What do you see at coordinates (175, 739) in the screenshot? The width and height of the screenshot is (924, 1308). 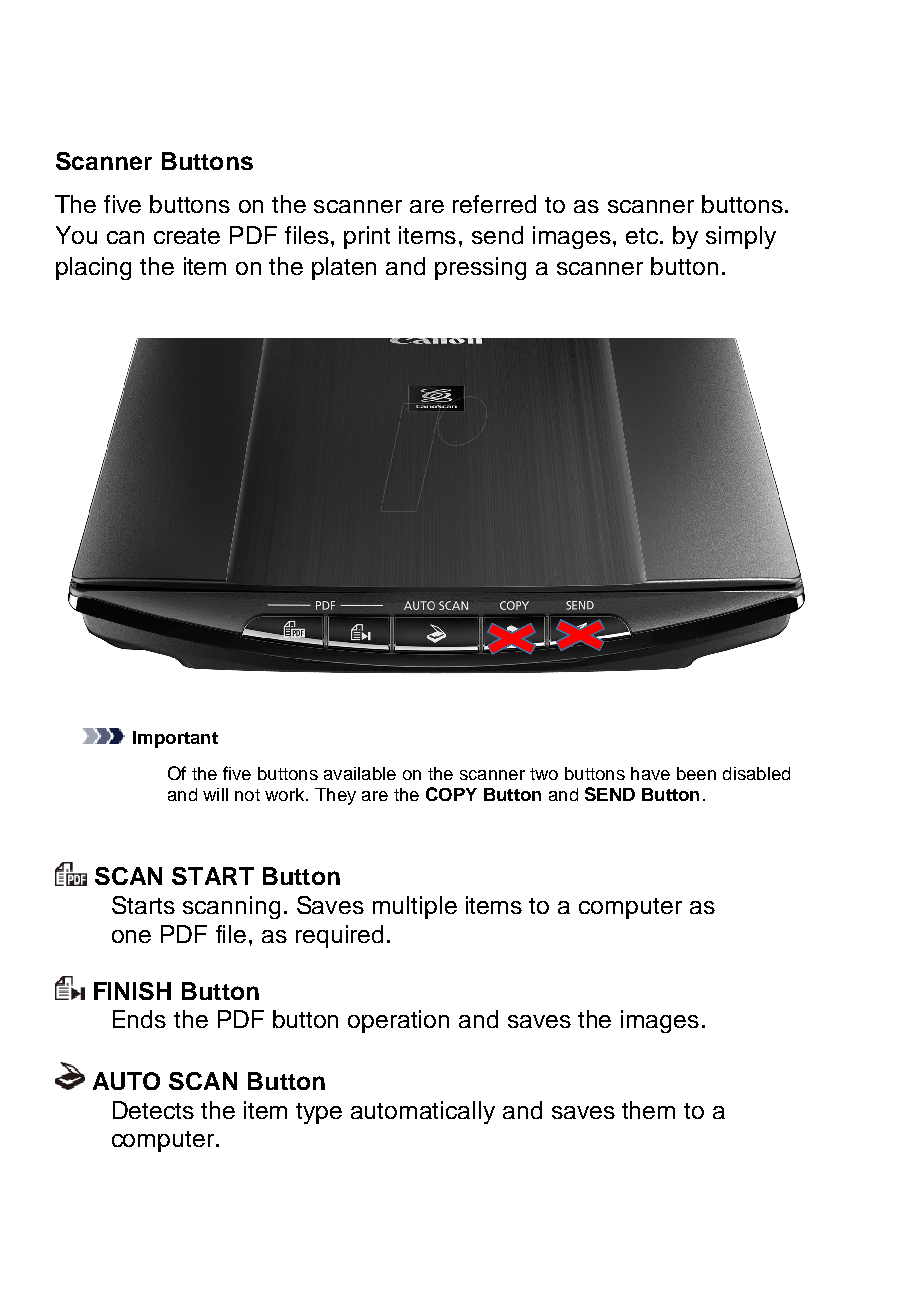 I see `Important` at bounding box center [175, 739].
